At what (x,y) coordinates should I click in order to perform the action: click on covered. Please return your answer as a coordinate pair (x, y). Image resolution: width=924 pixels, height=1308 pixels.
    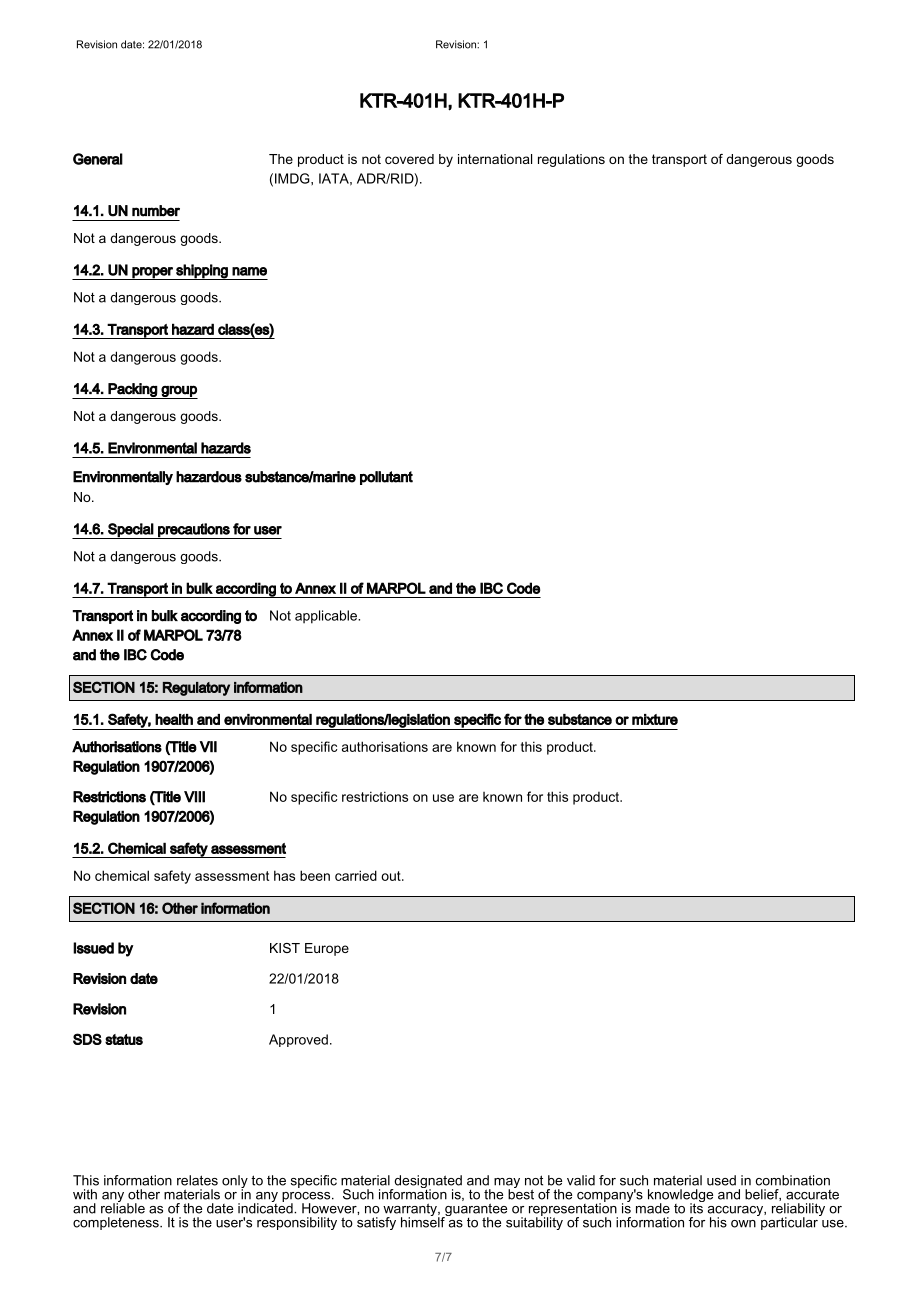
    Looking at the image, I should click on (409, 159).
